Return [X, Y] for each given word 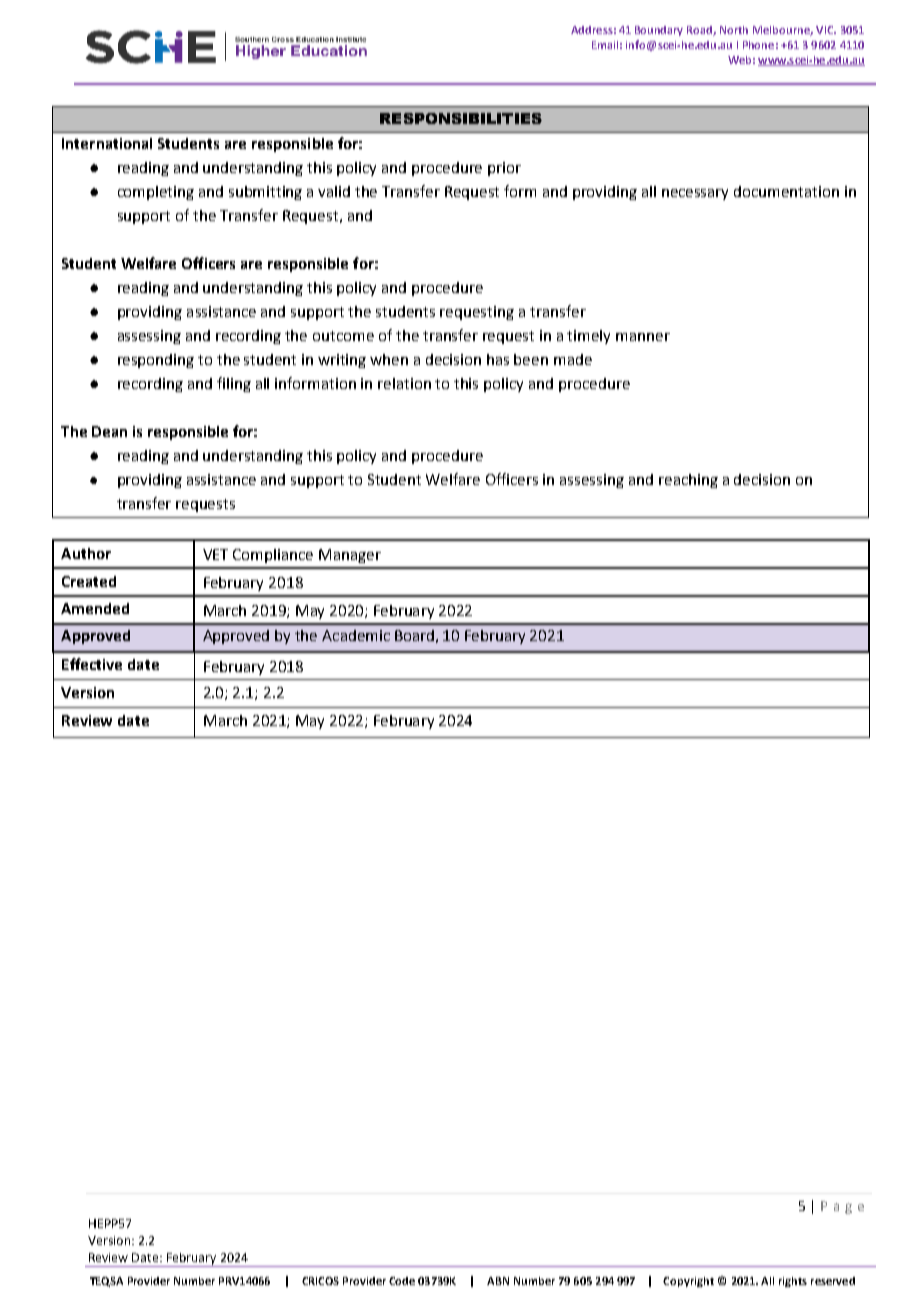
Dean [109, 431]
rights [793, 1282]
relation [404, 383]
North [734, 30]
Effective [92, 664]
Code [402, 1281]
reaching [688, 481]
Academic [356, 635]
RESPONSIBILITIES [461, 118]
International [107, 143]
